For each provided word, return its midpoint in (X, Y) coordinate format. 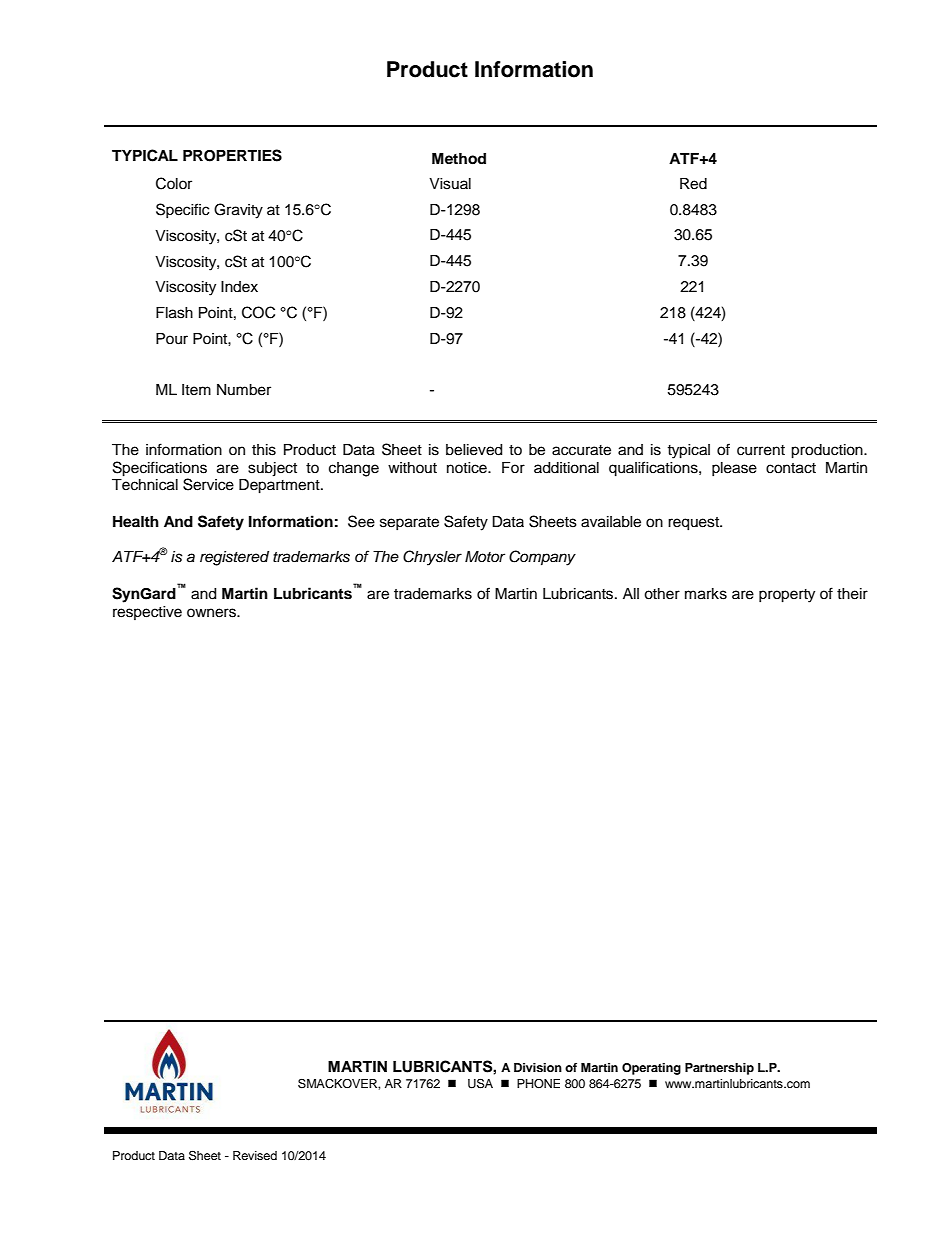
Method (459, 159)
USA (480, 1083)
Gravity (238, 211)
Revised (255, 1155)
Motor (485, 556)
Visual (450, 184)
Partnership (719, 1069)
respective (147, 613)
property (787, 596)
